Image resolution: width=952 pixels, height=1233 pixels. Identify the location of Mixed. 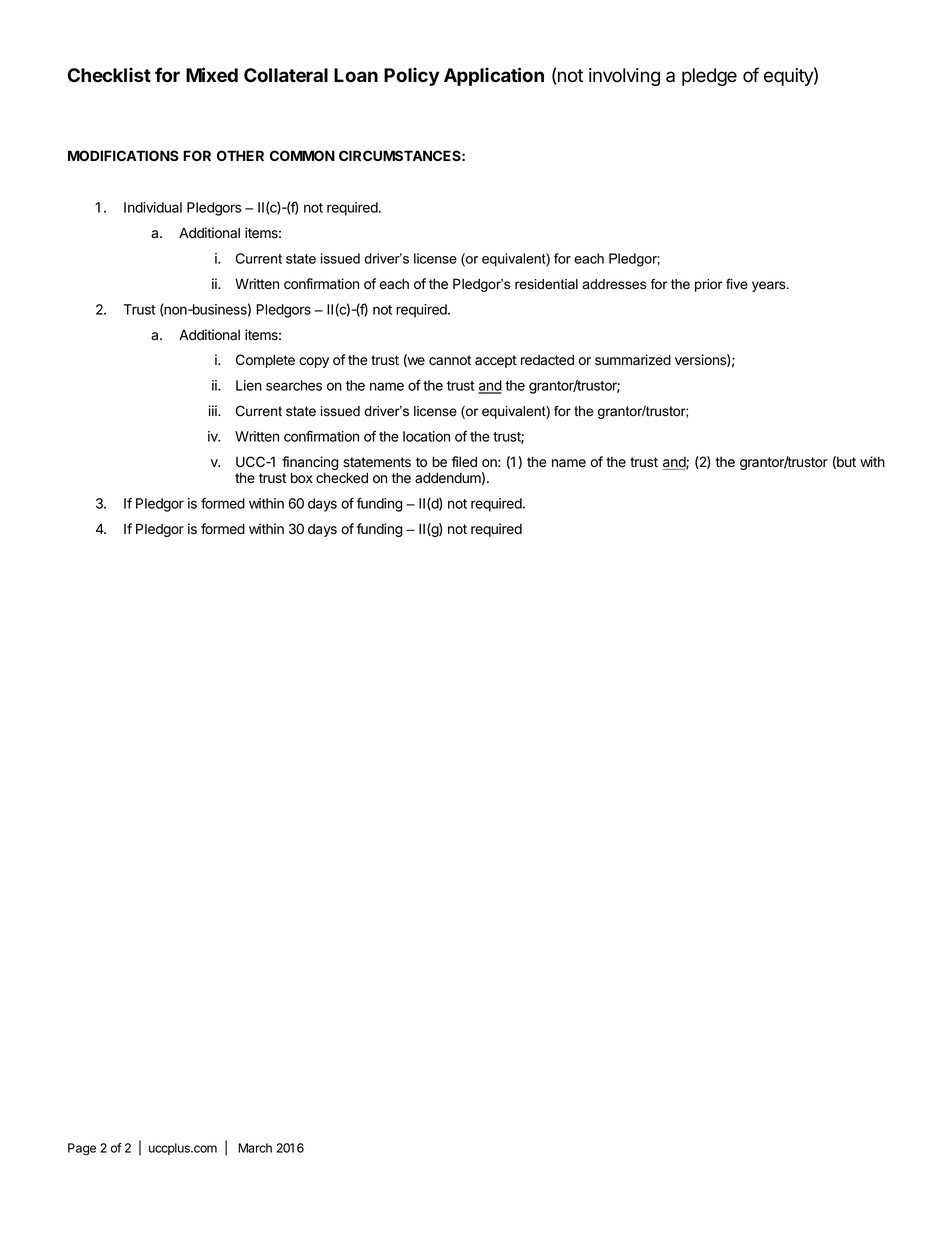
(212, 75).
